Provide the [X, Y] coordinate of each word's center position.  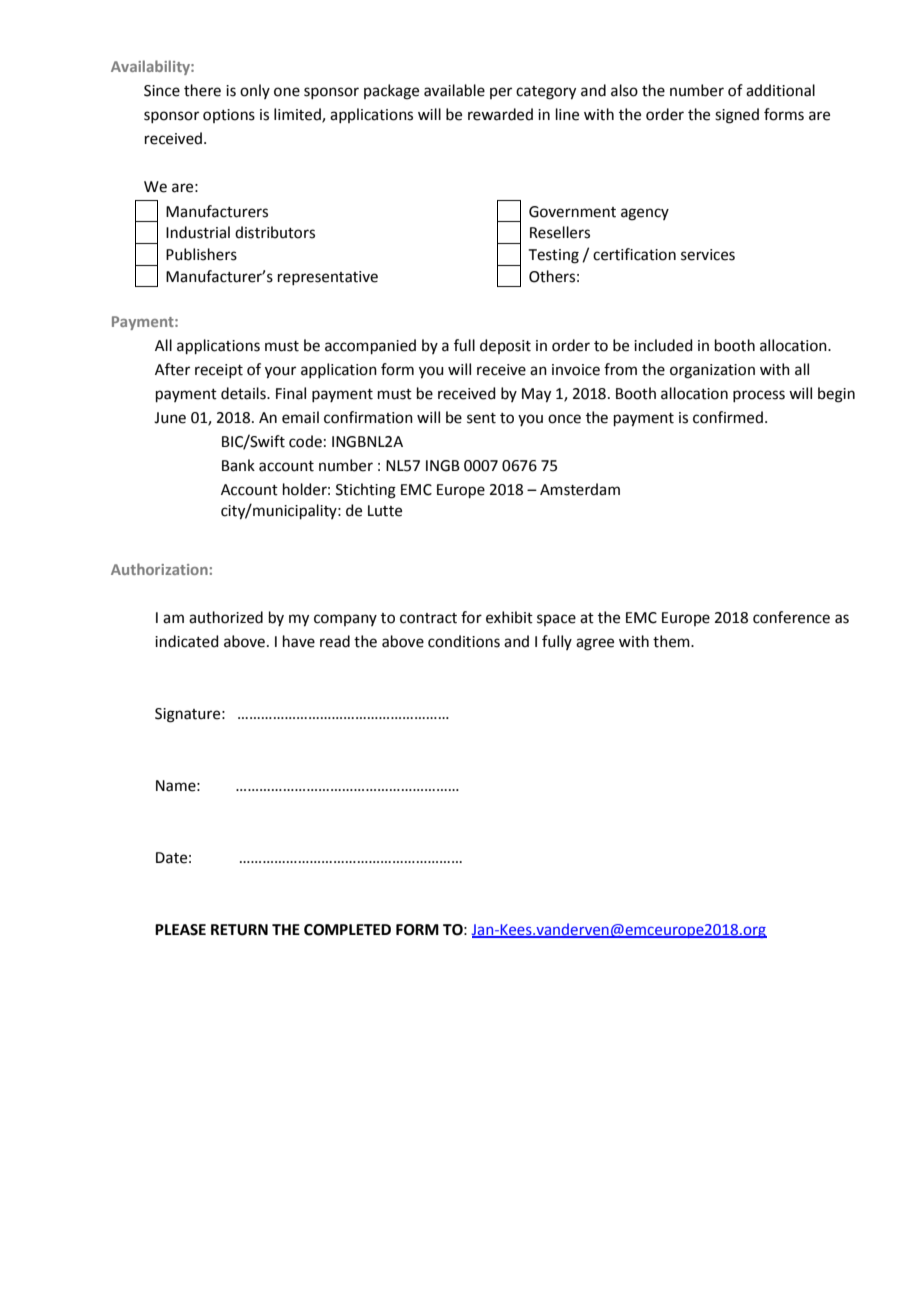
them [672, 641]
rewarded [500, 114]
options [229, 116]
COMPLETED [347, 930]
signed [737, 116]
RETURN [239, 930]
